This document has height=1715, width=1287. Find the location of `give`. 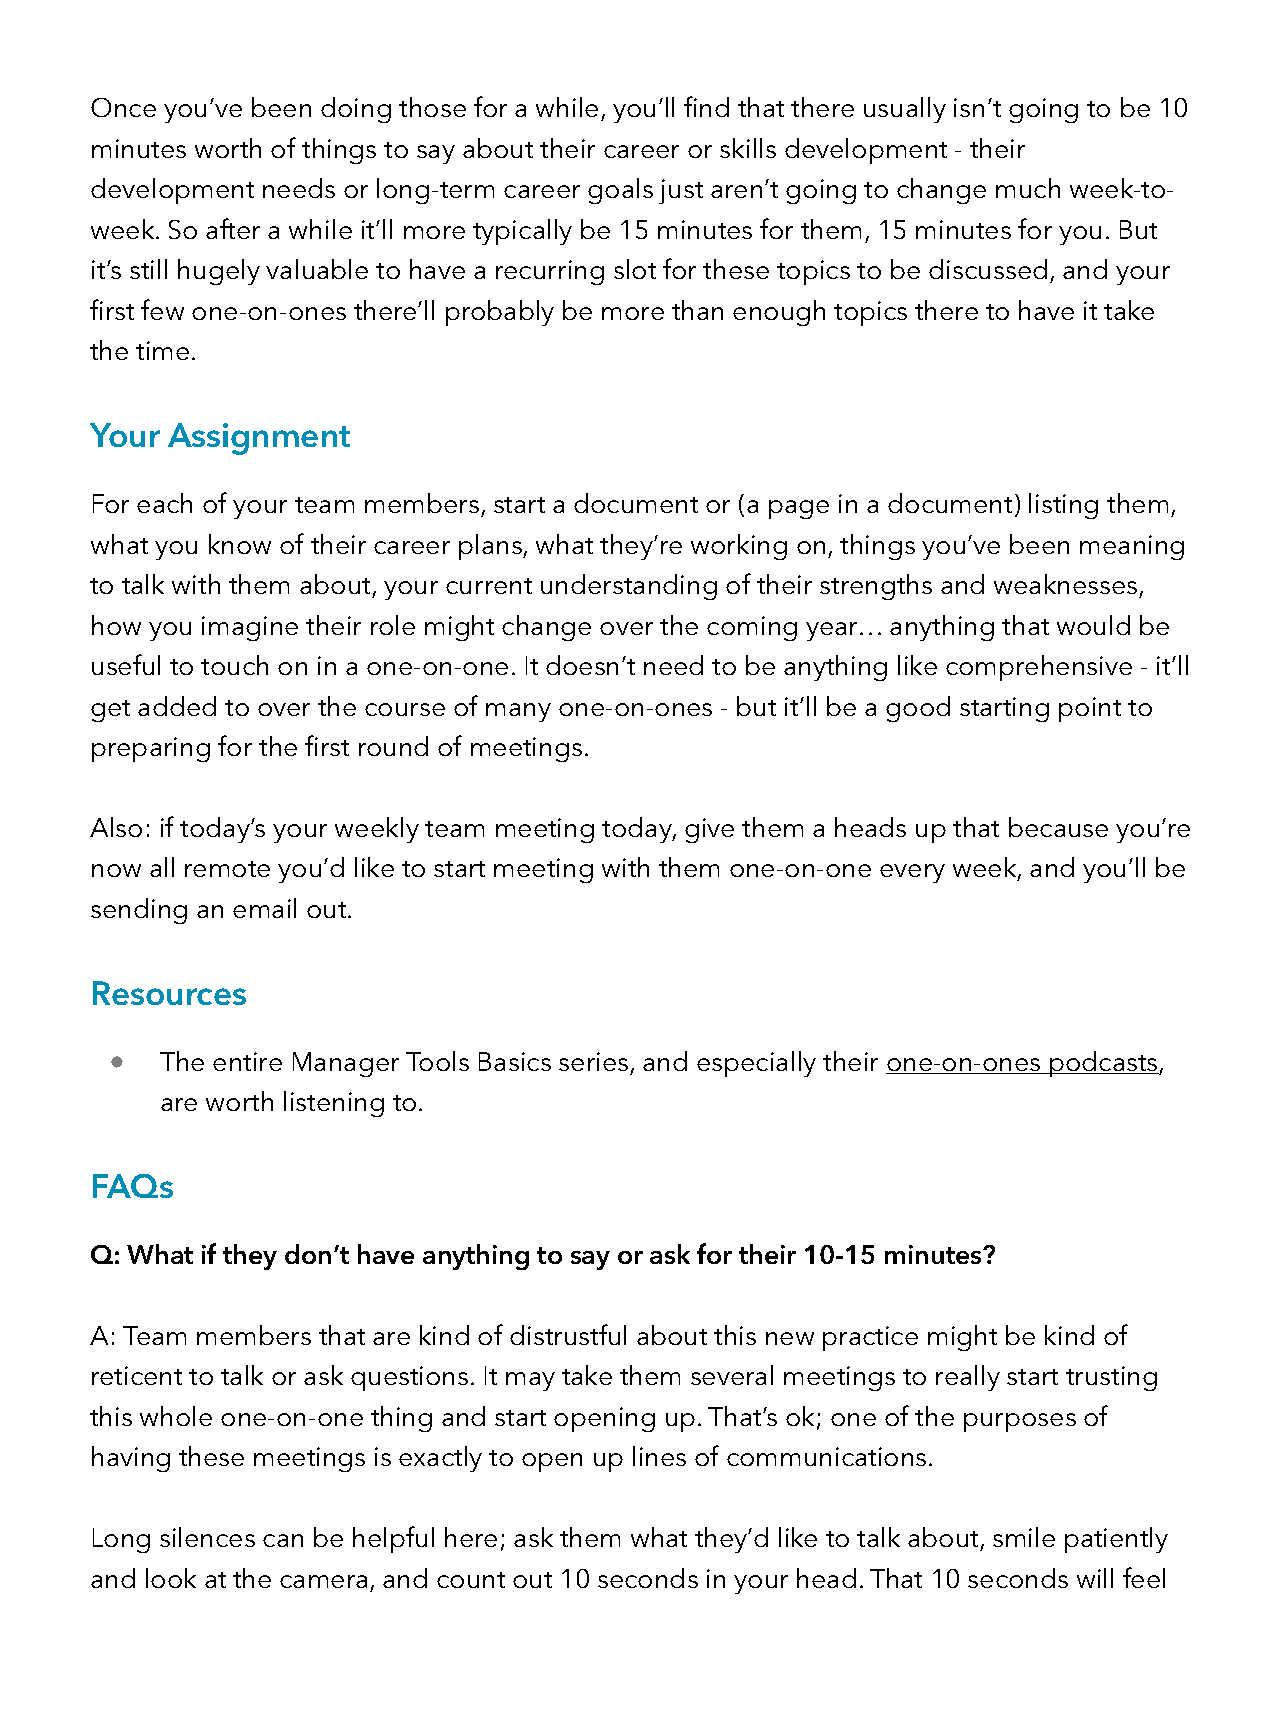

give is located at coordinates (709, 830).
